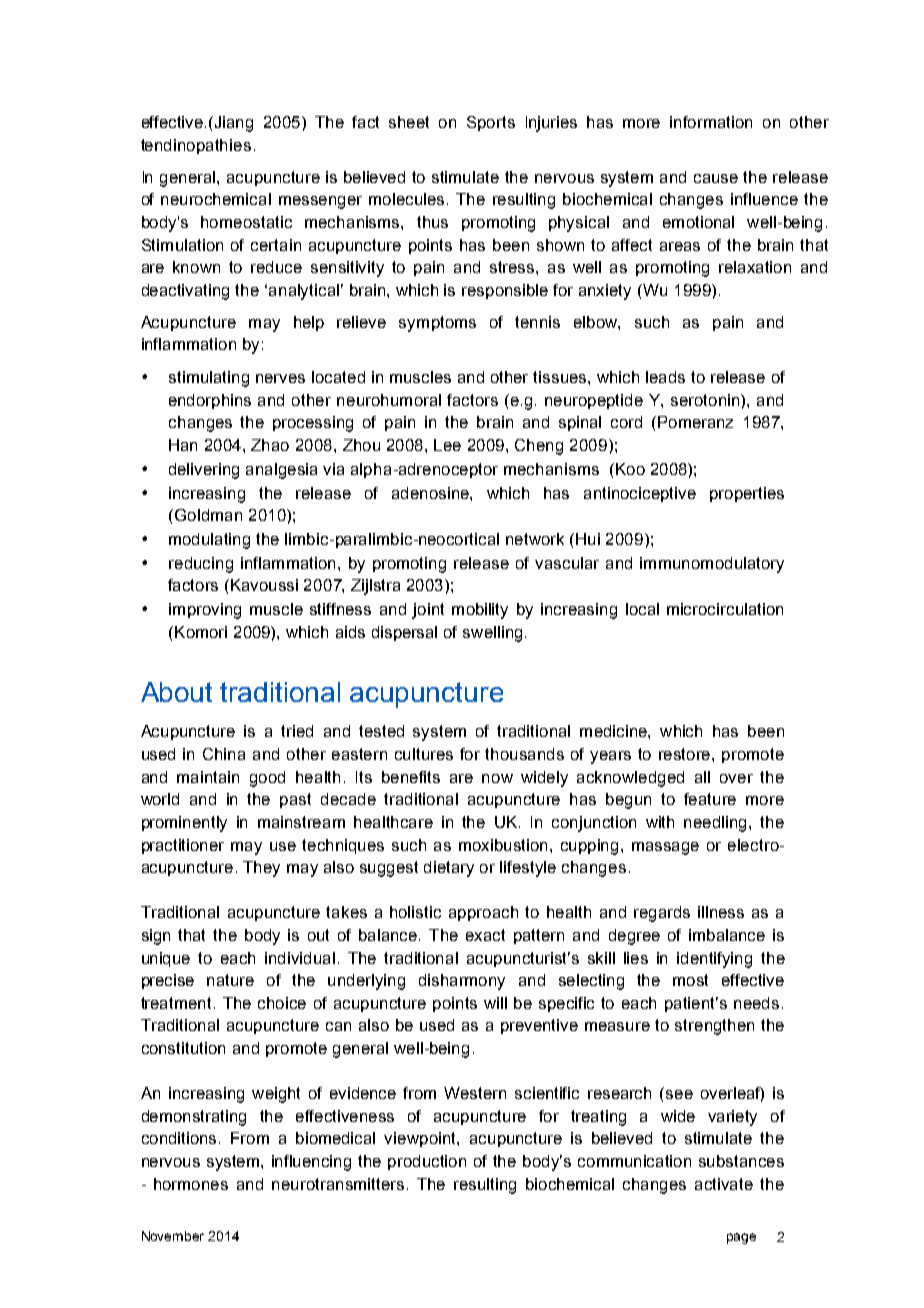 The width and height of the screenshot is (924, 1308). Describe the element at coordinates (702, 777) in the screenshot. I see `all` at that location.
